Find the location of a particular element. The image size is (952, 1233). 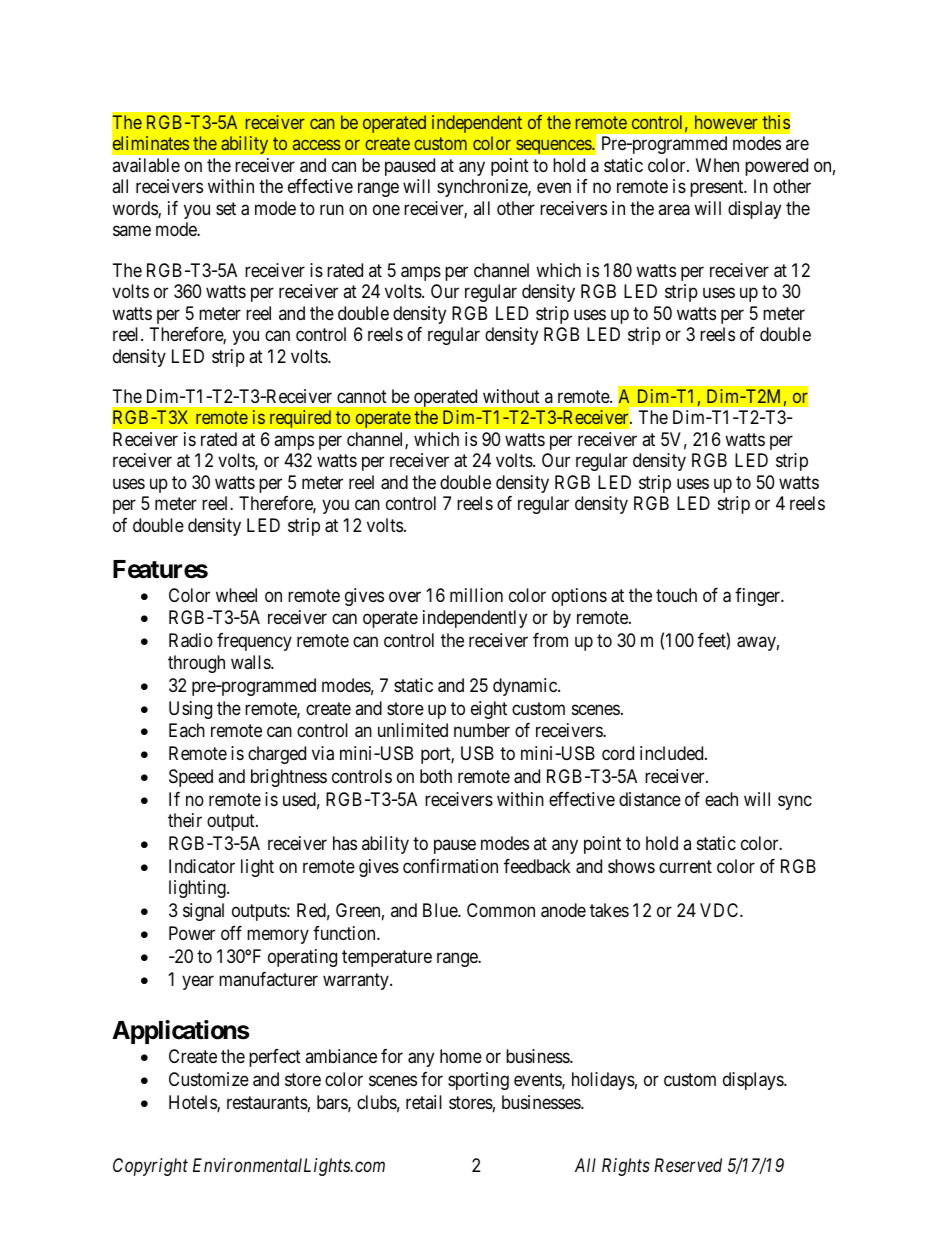

Hotels is located at coordinates (193, 1103).
